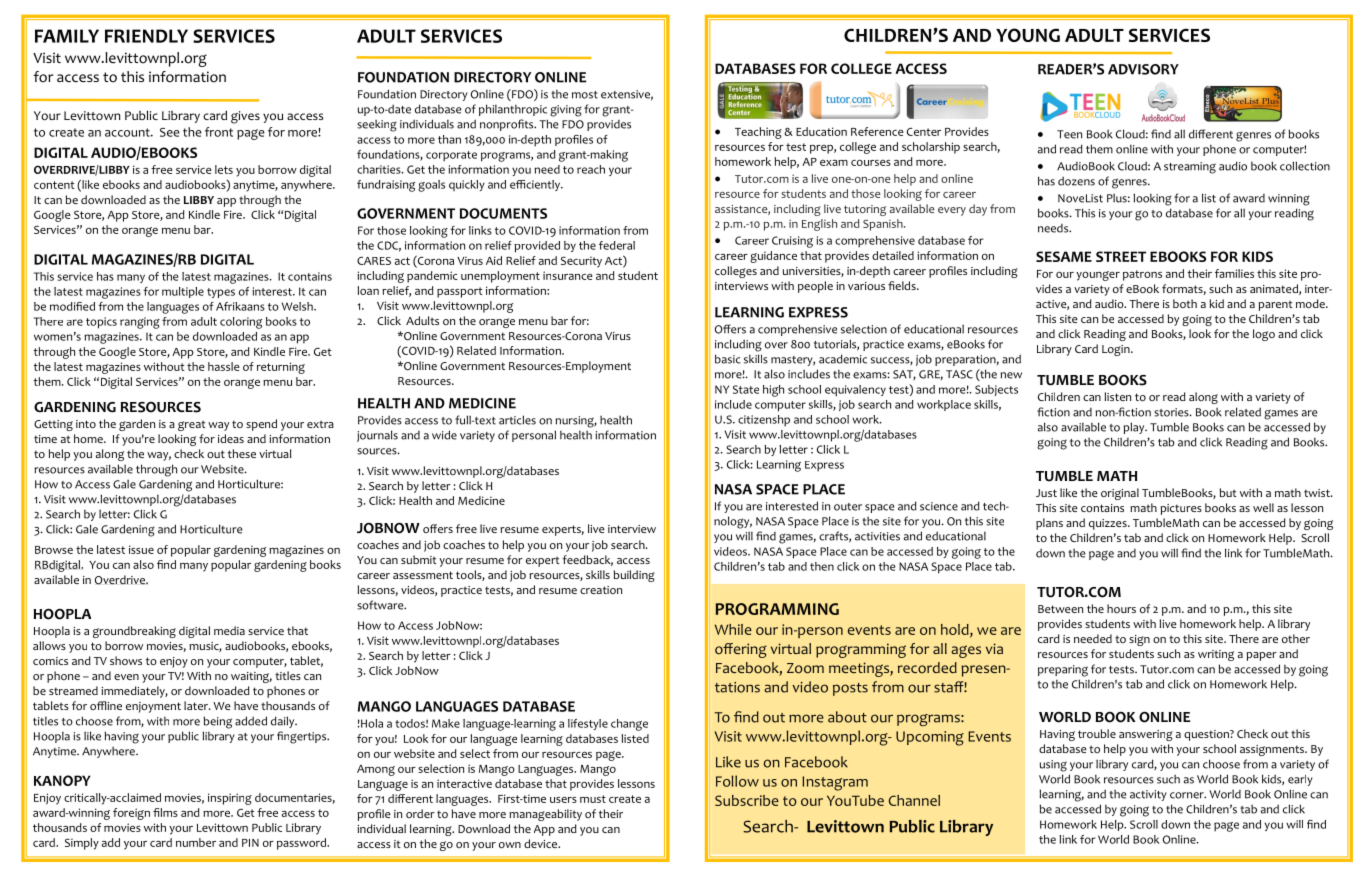  I want to click on most, so click(585, 95).
